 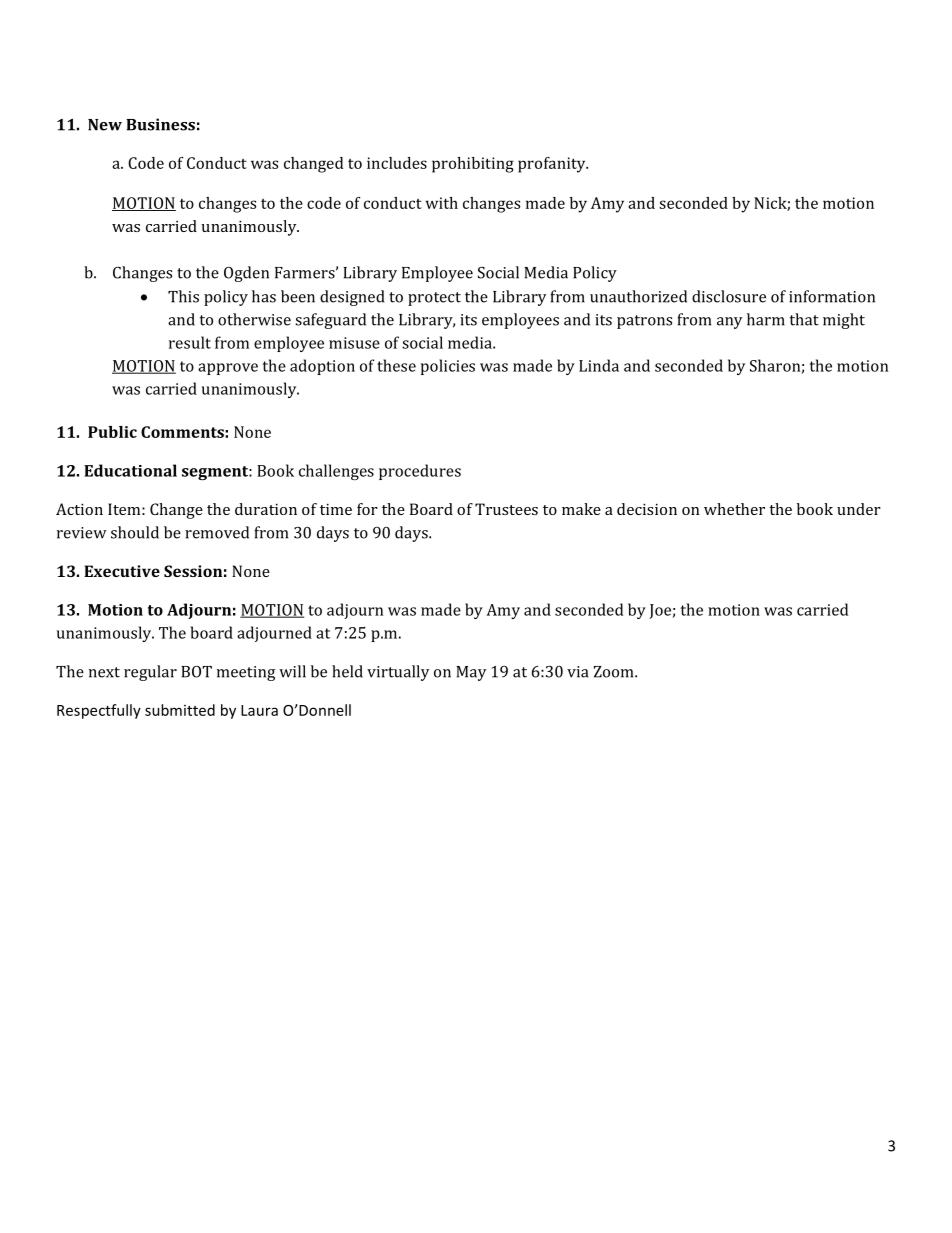 I want to click on May, so click(x=471, y=673).
